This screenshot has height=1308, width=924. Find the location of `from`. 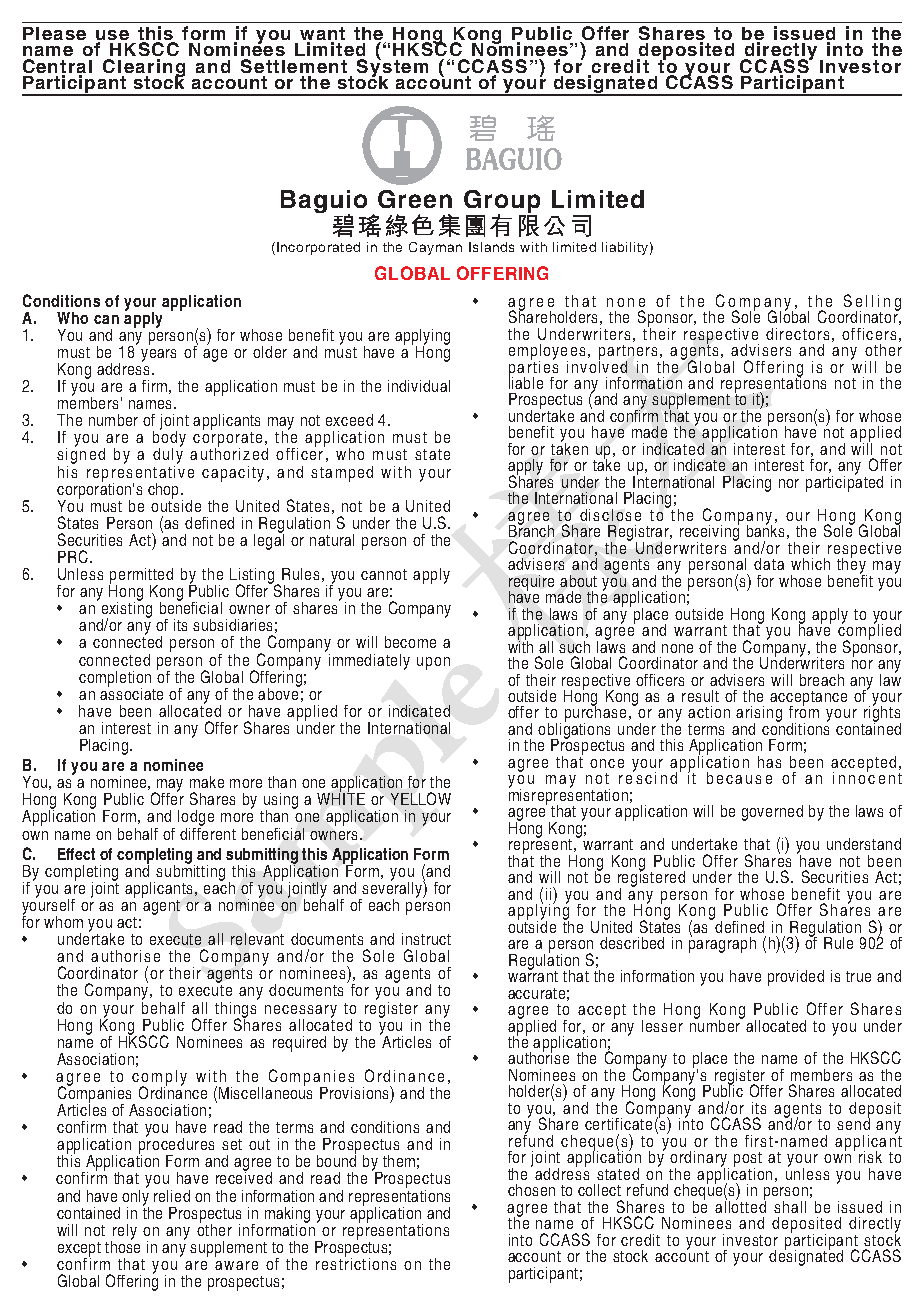

from is located at coordinates (804, 711).
